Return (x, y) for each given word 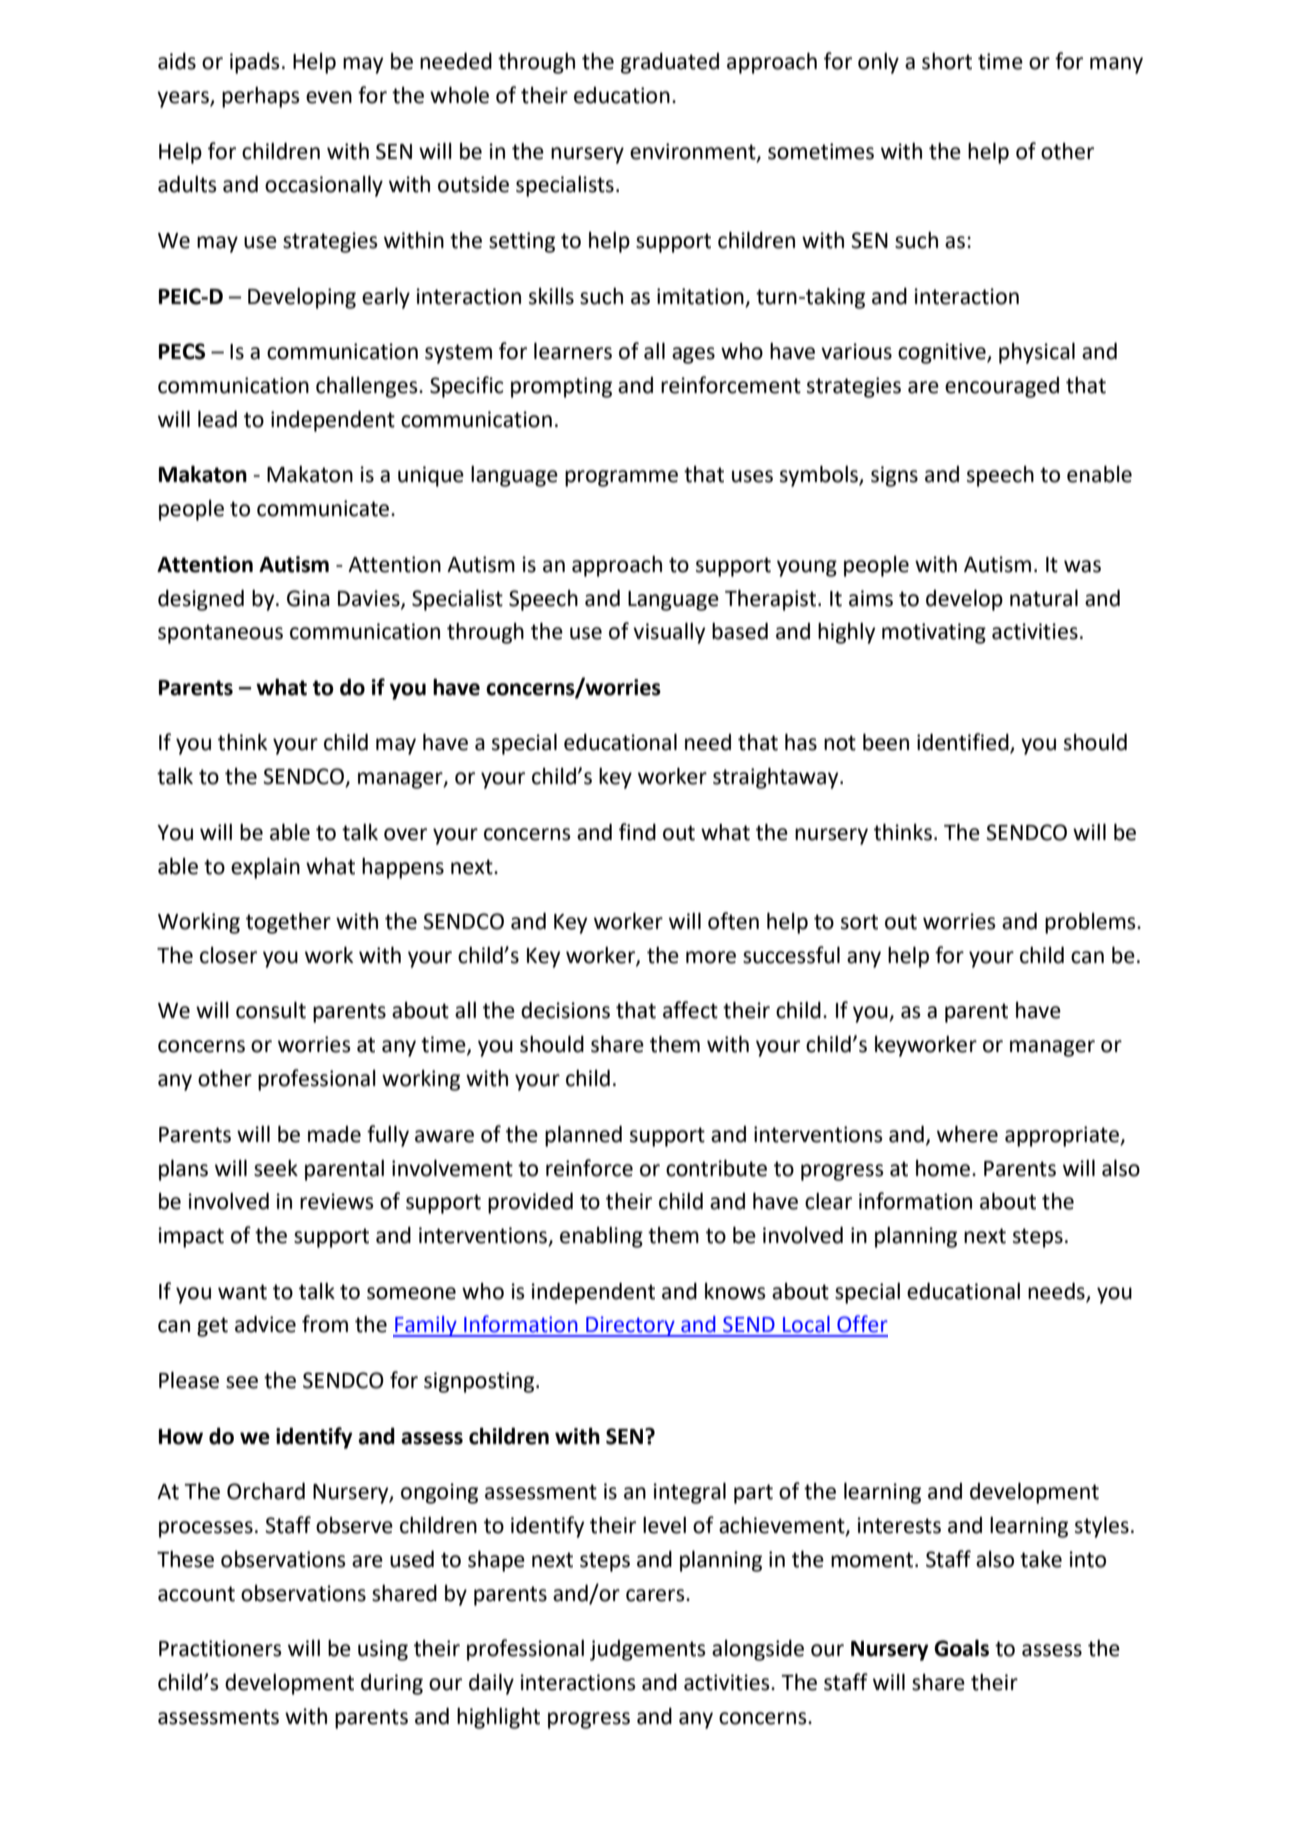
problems (1091, 923)
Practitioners (220, 1648)
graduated (670, 63)
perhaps (261, 97)
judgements (648, 1650)
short (947, 61)
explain (265, 868)
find (637, 832)
